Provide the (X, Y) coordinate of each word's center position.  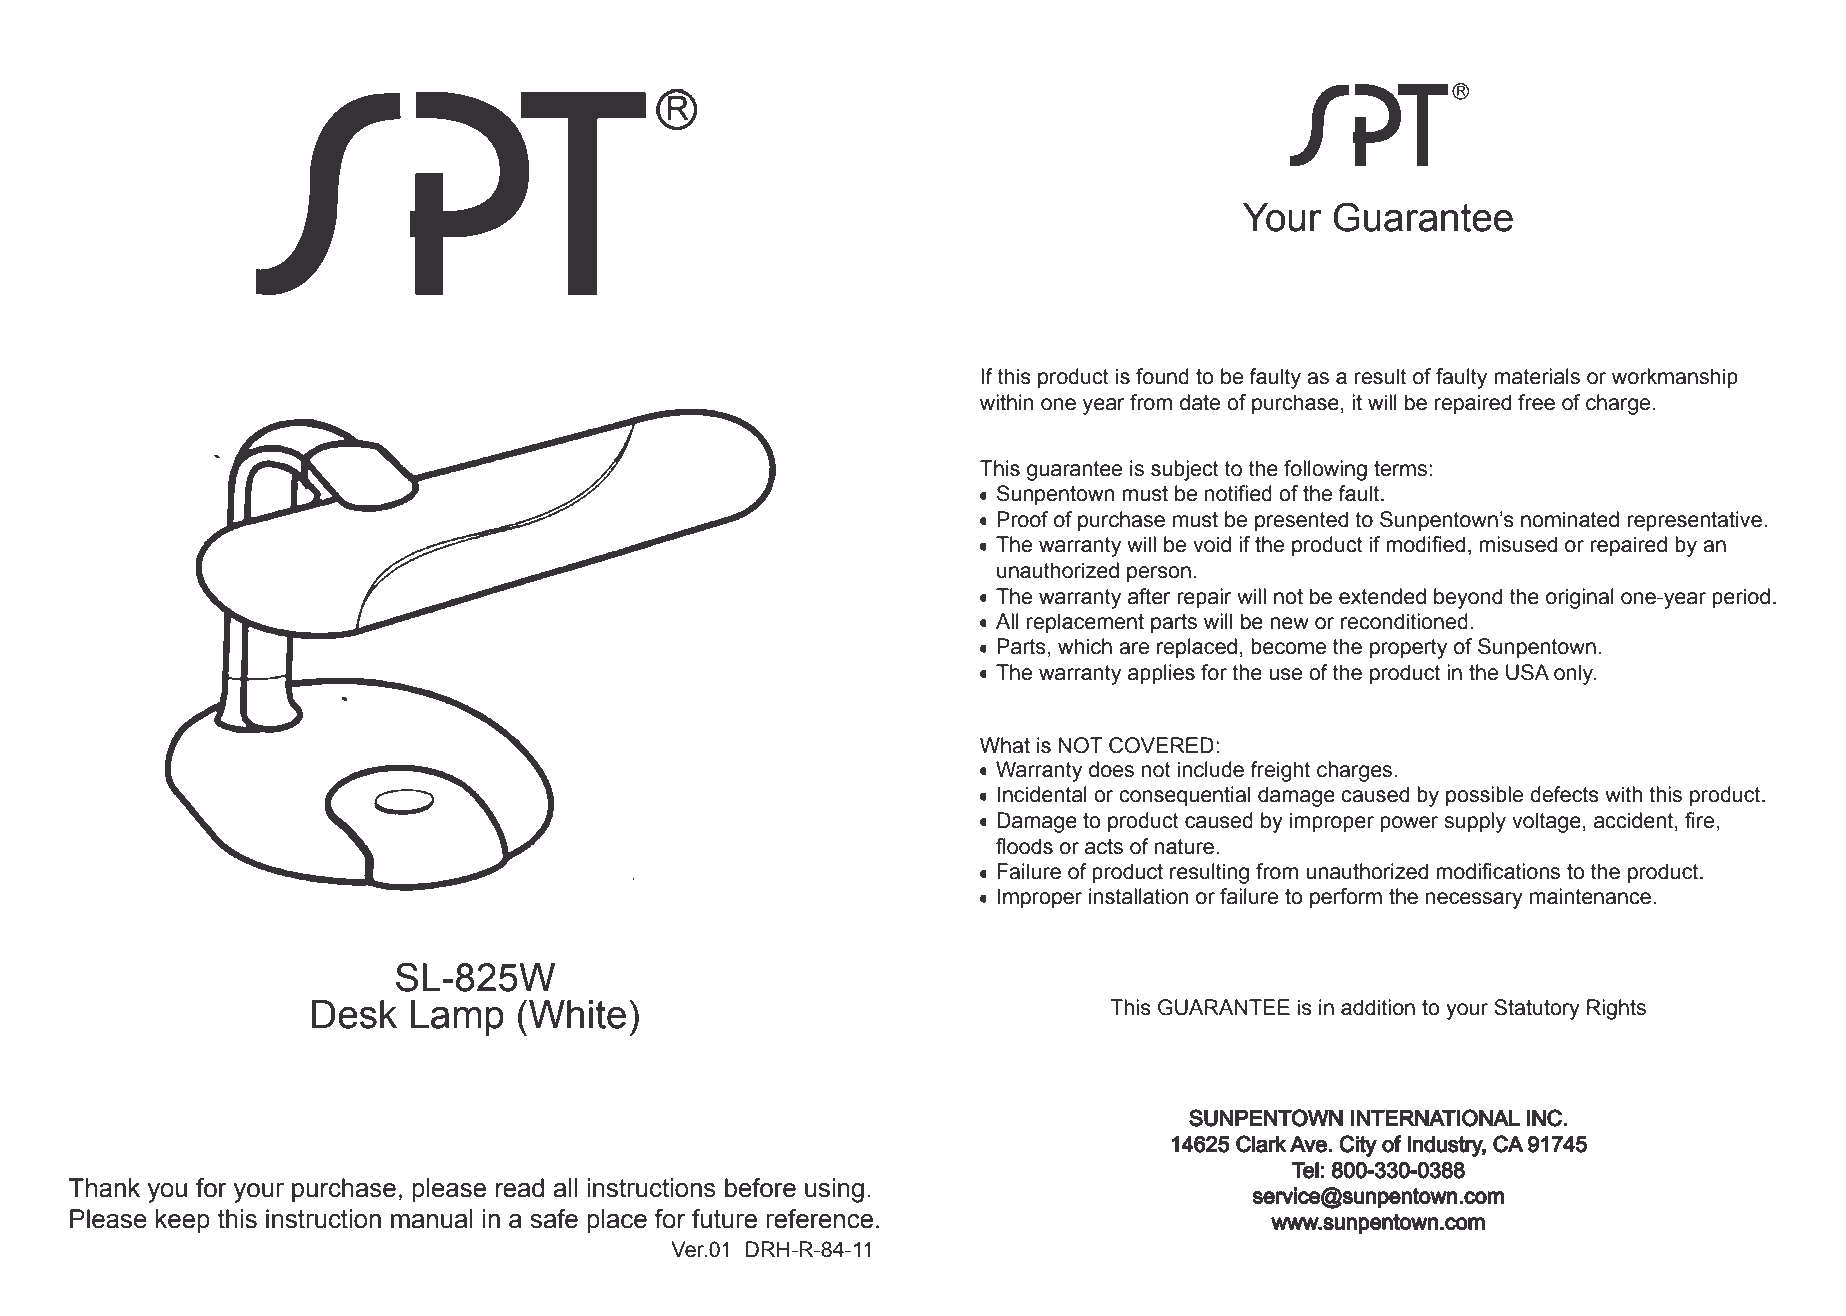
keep (183, 1221)
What (1005, 745)
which (1085, 646)
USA (1527, 672)
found (1162, 376)
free (1536, 402)
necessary (1474, 900)
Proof (1022, 519)
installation (1138, 896)
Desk (354, 1014)
